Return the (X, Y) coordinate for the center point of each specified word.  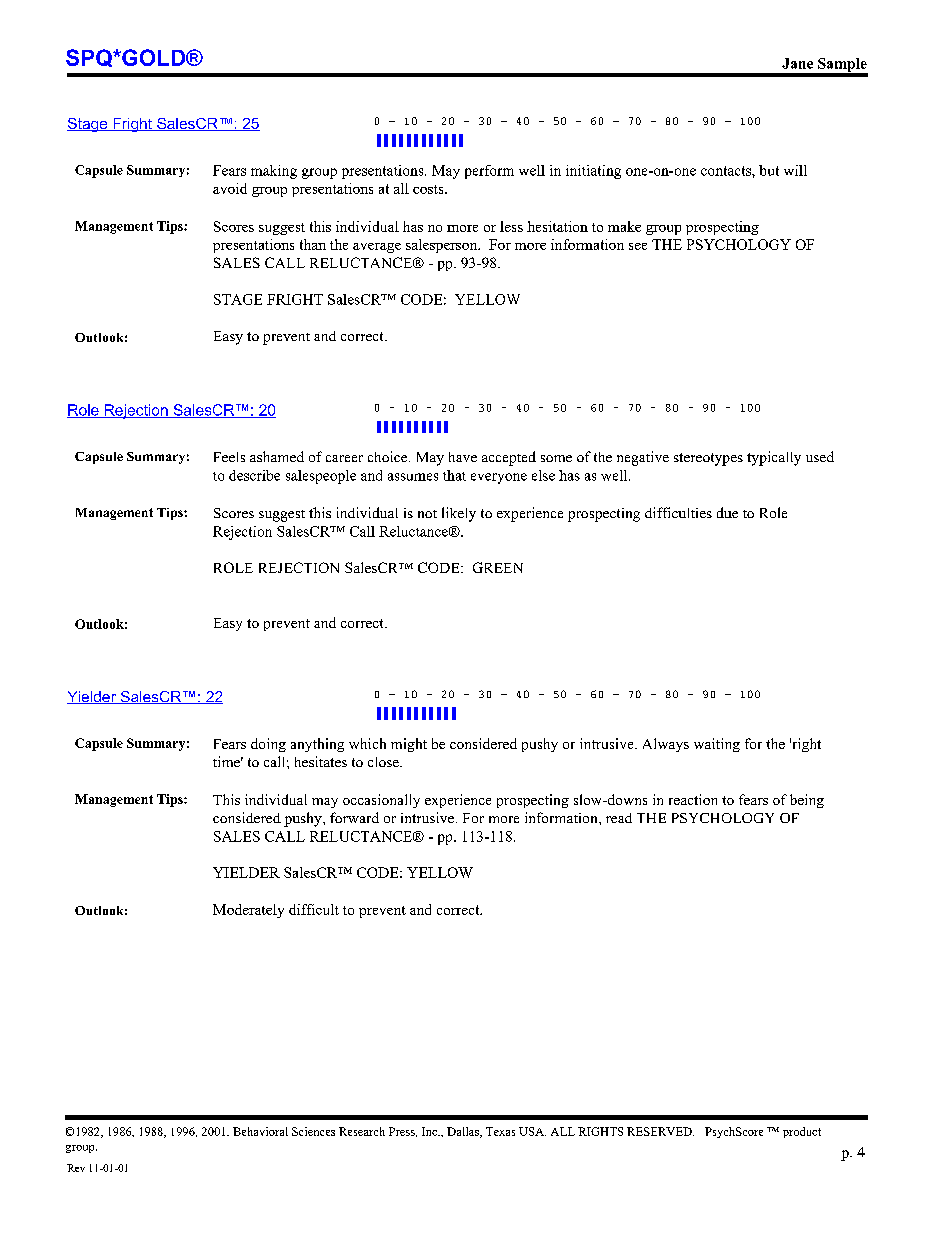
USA (532, 1131)
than (313, 244)
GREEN (498, 567)
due (727, 512)
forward (354, 817)
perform (489, 172)
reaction (693, 799)
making (274, 172)
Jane (797, 63)
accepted (509, 458)
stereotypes (708, 459)
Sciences (313, 1131)
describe (254, 475)
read (619, 818)
